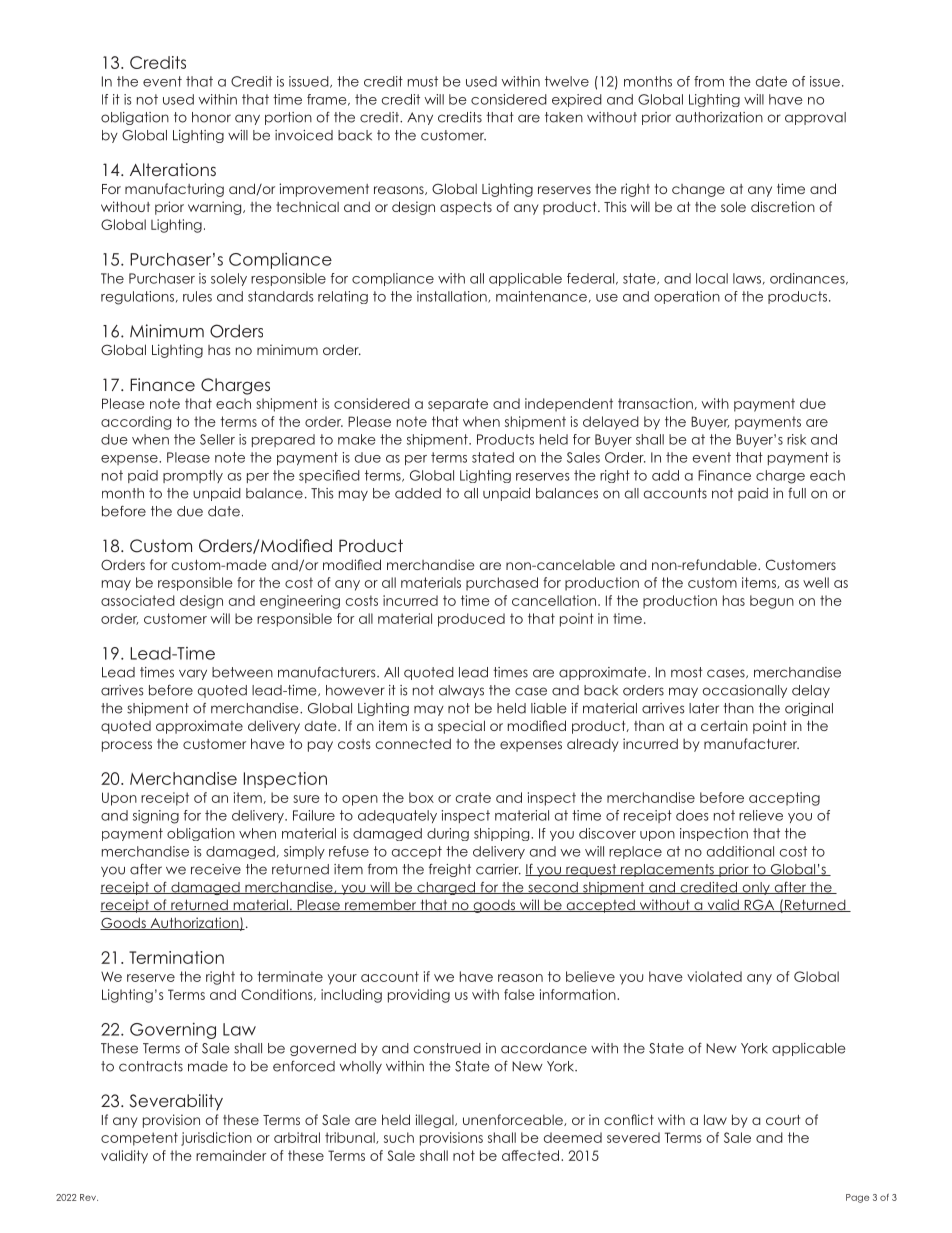  What do you see at coordinates (783, 1120) in the screenshot?
I see `court` at bounding box center [783, 1120].
